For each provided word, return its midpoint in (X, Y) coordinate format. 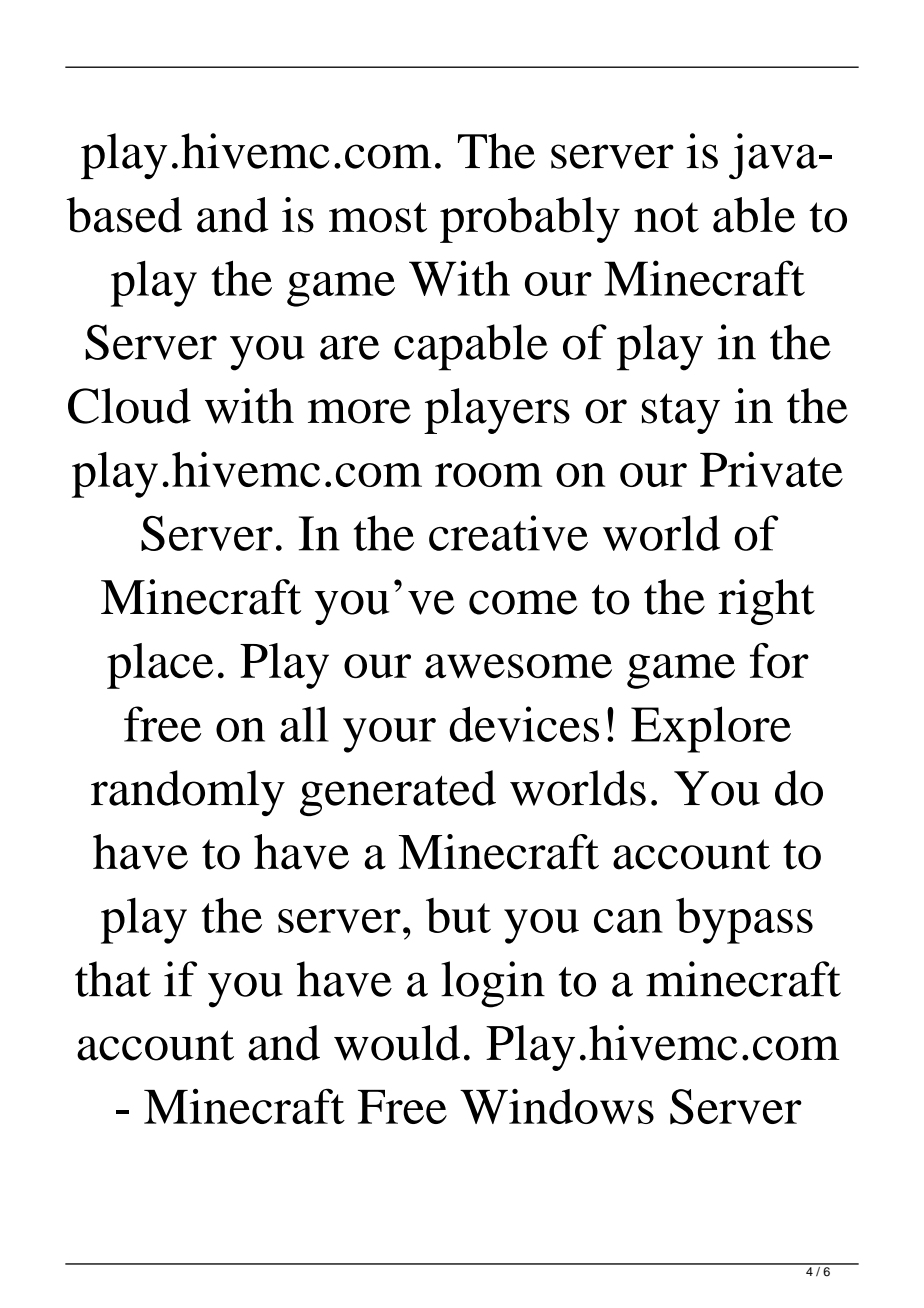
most (378, 217)
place (160, 666)
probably (530, 220)
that (113, 979)
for (779, 660)
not (666, 217)
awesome (518, 666)
